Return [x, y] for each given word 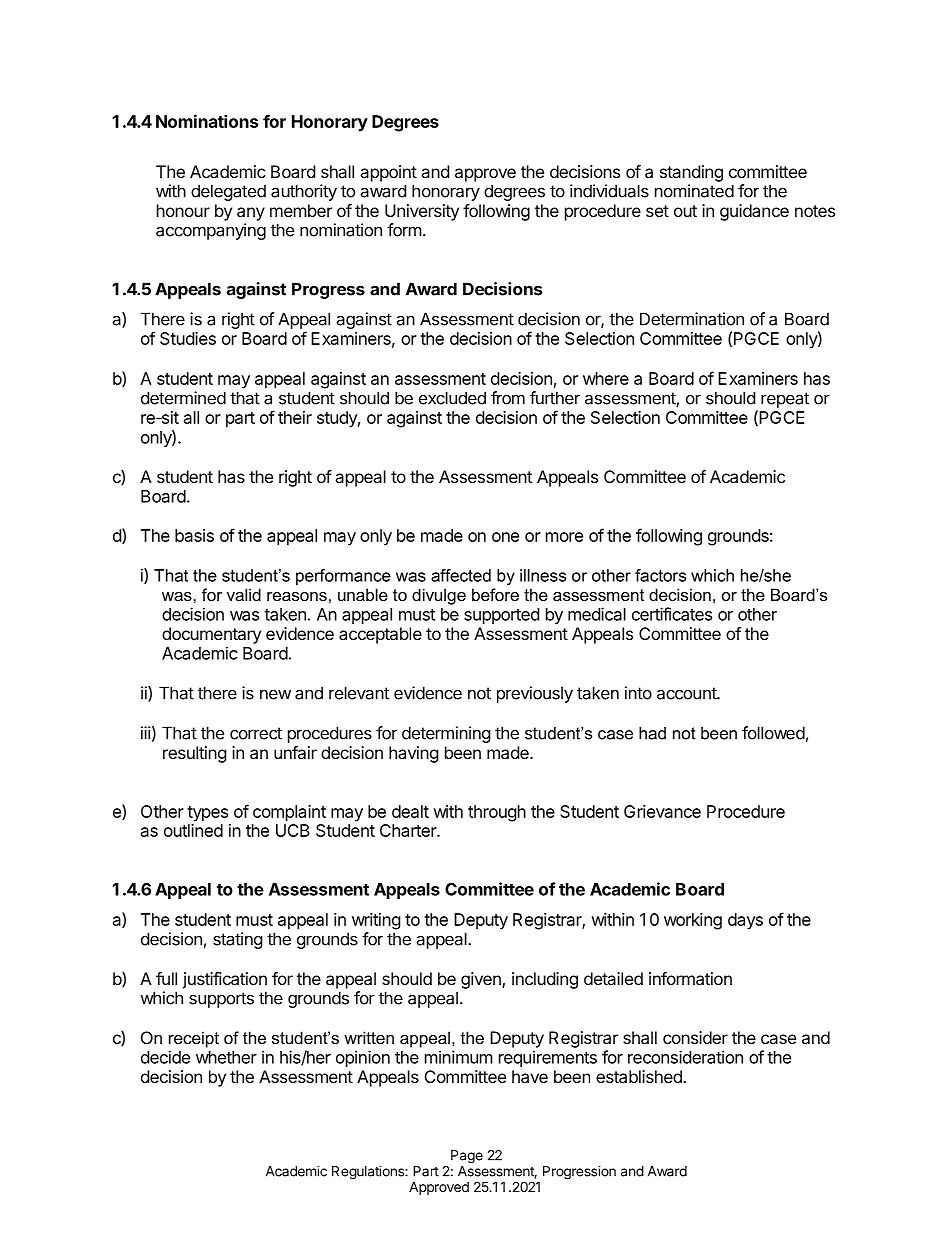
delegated [228, 192]
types [207, 814]
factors [660, 575]
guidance [754, 212]
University [422, 212]
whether [226, 1057]
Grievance [662, 811]
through [497, 813]
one [505, 537]
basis [194, 535]
